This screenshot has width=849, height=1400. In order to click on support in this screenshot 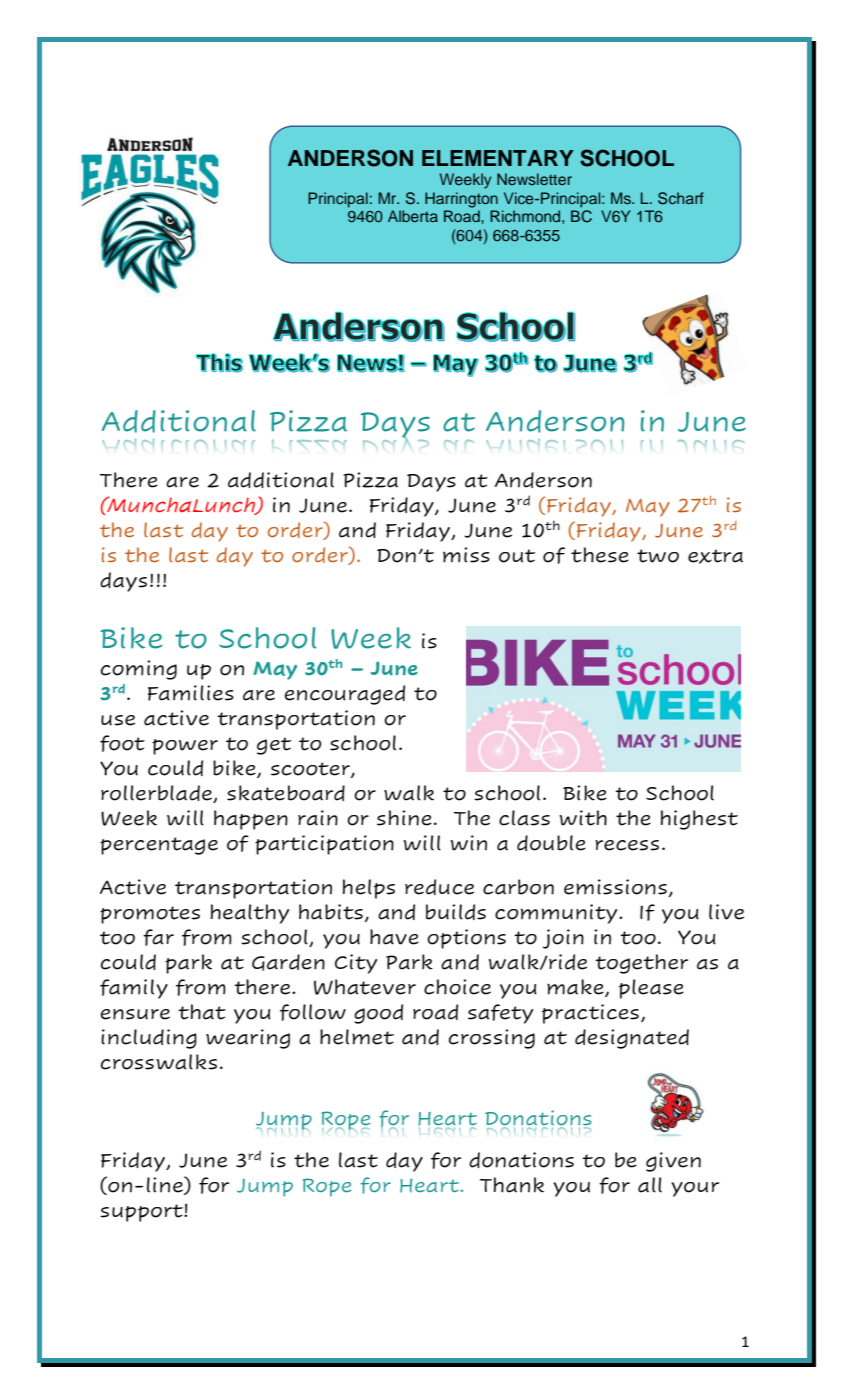, I will do `click(142, 1213)`.
